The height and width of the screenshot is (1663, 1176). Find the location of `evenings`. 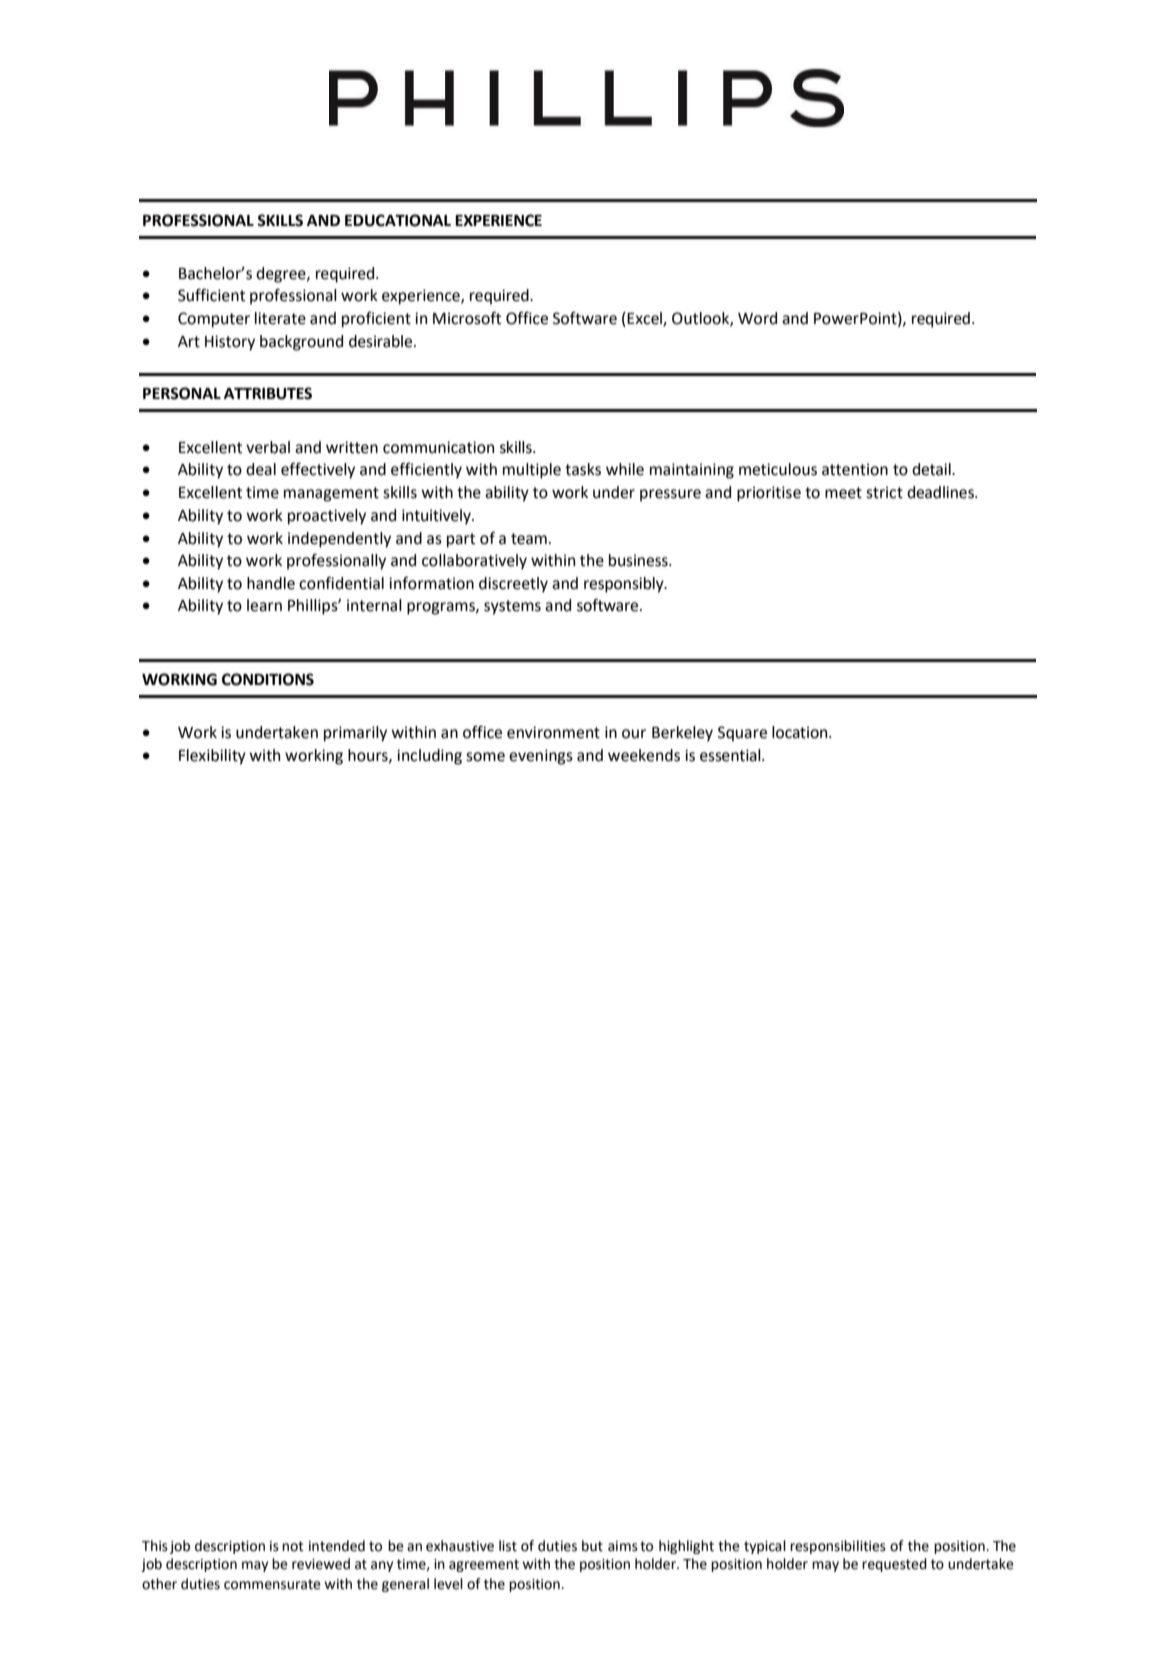

evenings is located at coordinates (541, 757).
